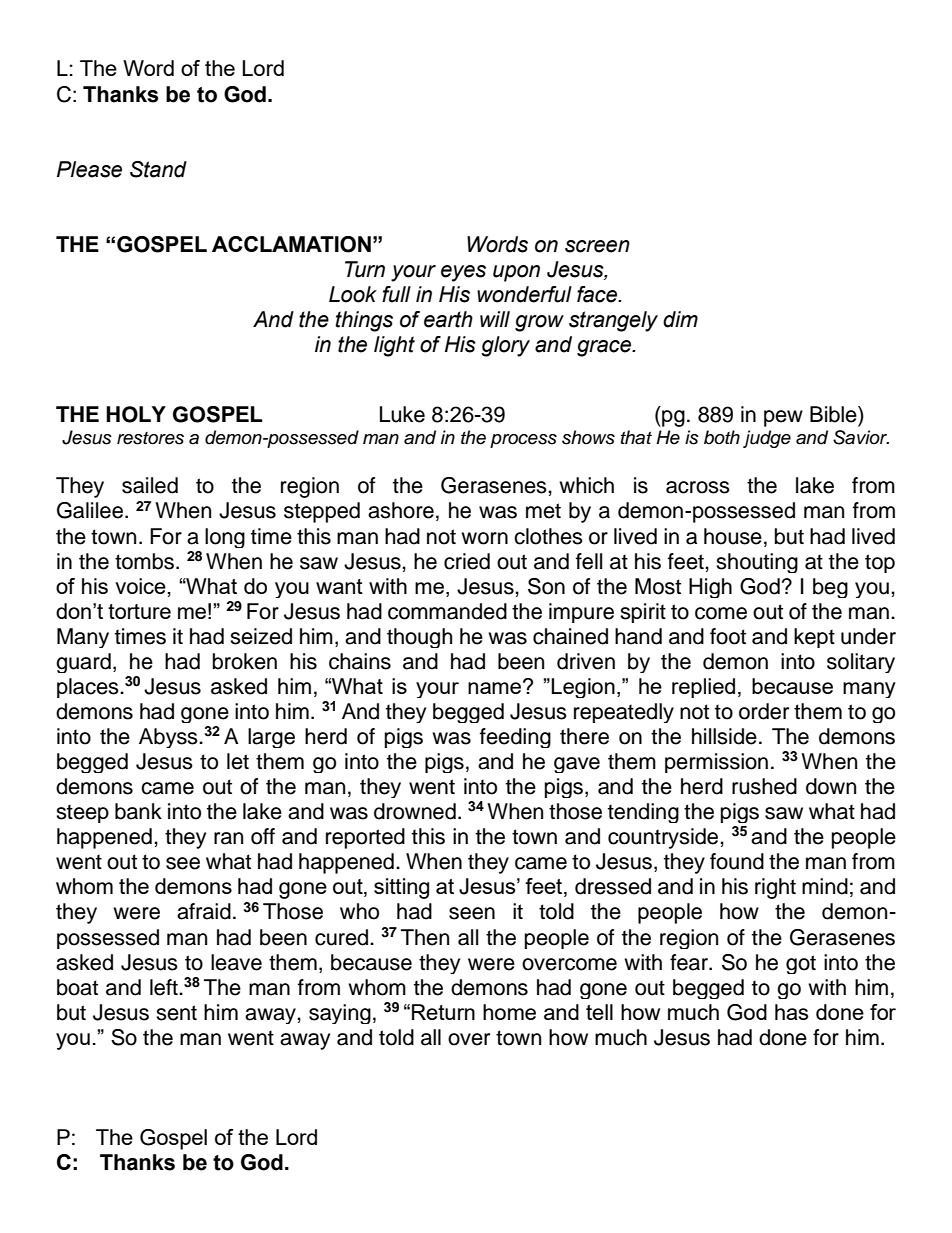 The height and width of the screenshot is (1233, 952). I want to click on voice, so click(140, 586).
